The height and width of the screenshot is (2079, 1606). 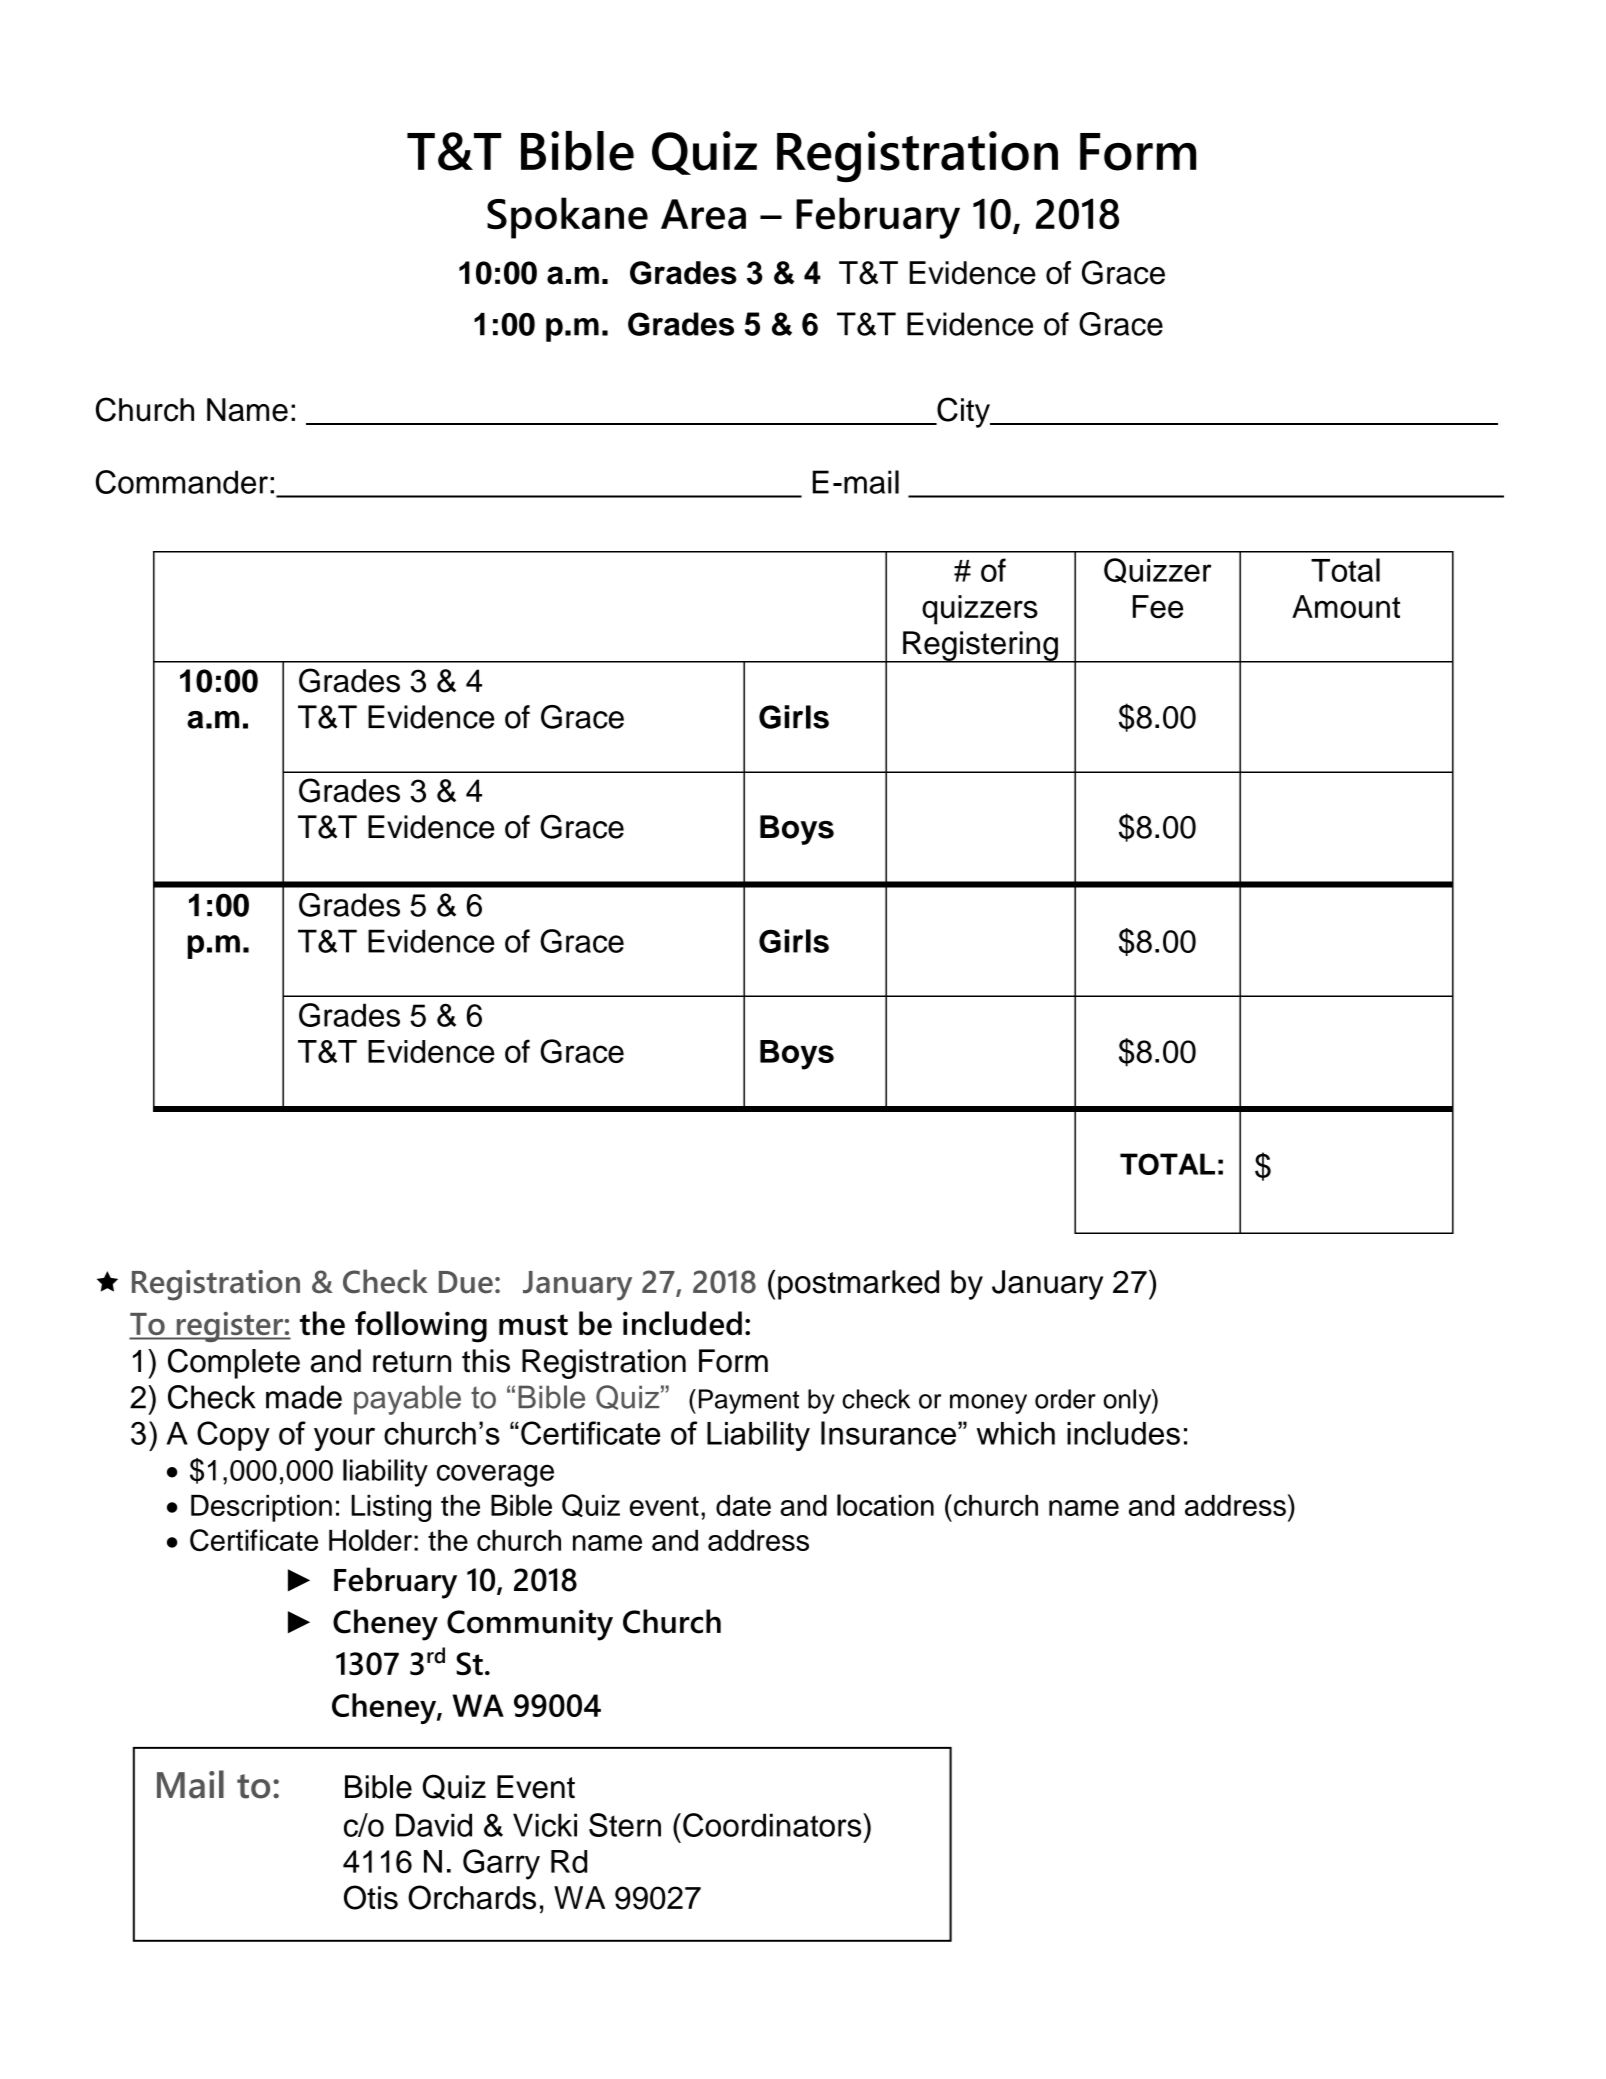 What do you see at coordinates (1016, 1433) in the screenshot?
I see `which` at bounding box center [1016, 1433].
